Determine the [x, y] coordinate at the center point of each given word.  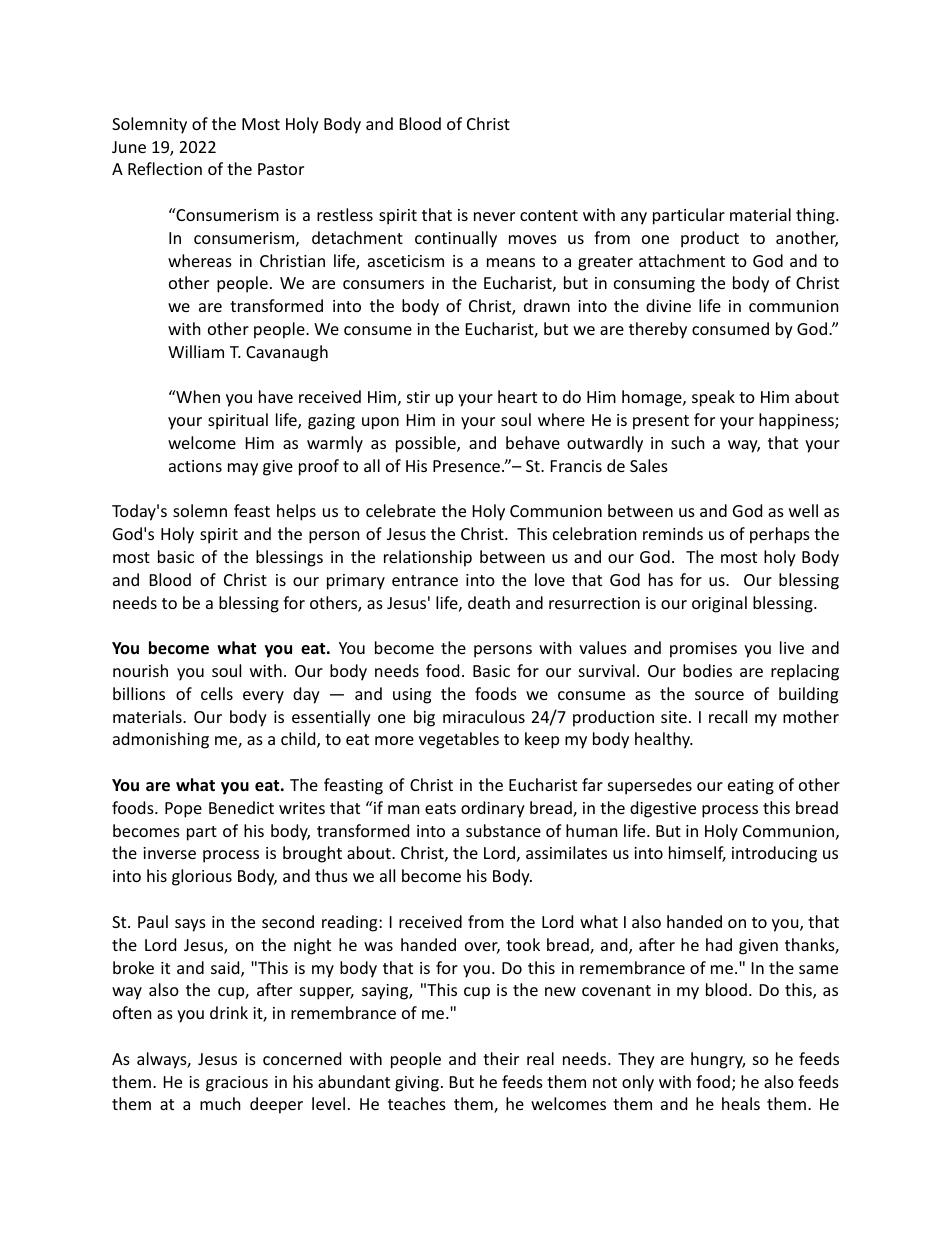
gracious [237, 1084]
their [501, 1058]
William [196, 351]
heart [517, 396]
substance [503, 830]
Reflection [165, 168]
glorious [202, 877]
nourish [140, 670]
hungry [718, 1060]
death [489, 602]
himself [697, 854]
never [494, 216]
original [719, 604]
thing [816, 216]
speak [713, 398]
